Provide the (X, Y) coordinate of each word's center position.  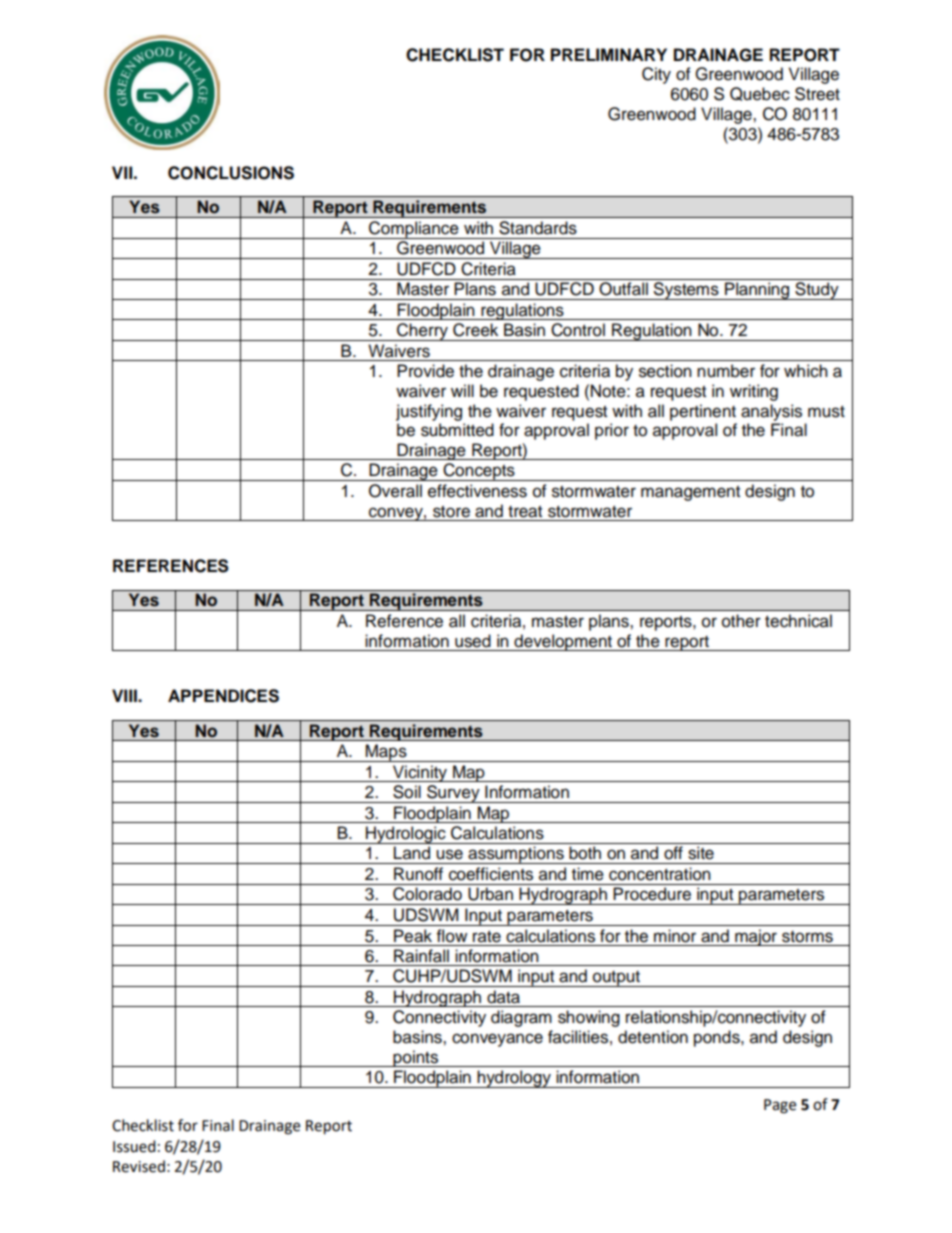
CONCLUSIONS (231, 173)
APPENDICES (223, 696)
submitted (457, 430)
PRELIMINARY (609, 54)
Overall (395, 491)
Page (780, 1106)
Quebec (760, 94)
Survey (453, 794)
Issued (134, 1146)
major (756, 937)
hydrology (514, 1079)
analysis (771, 412)
